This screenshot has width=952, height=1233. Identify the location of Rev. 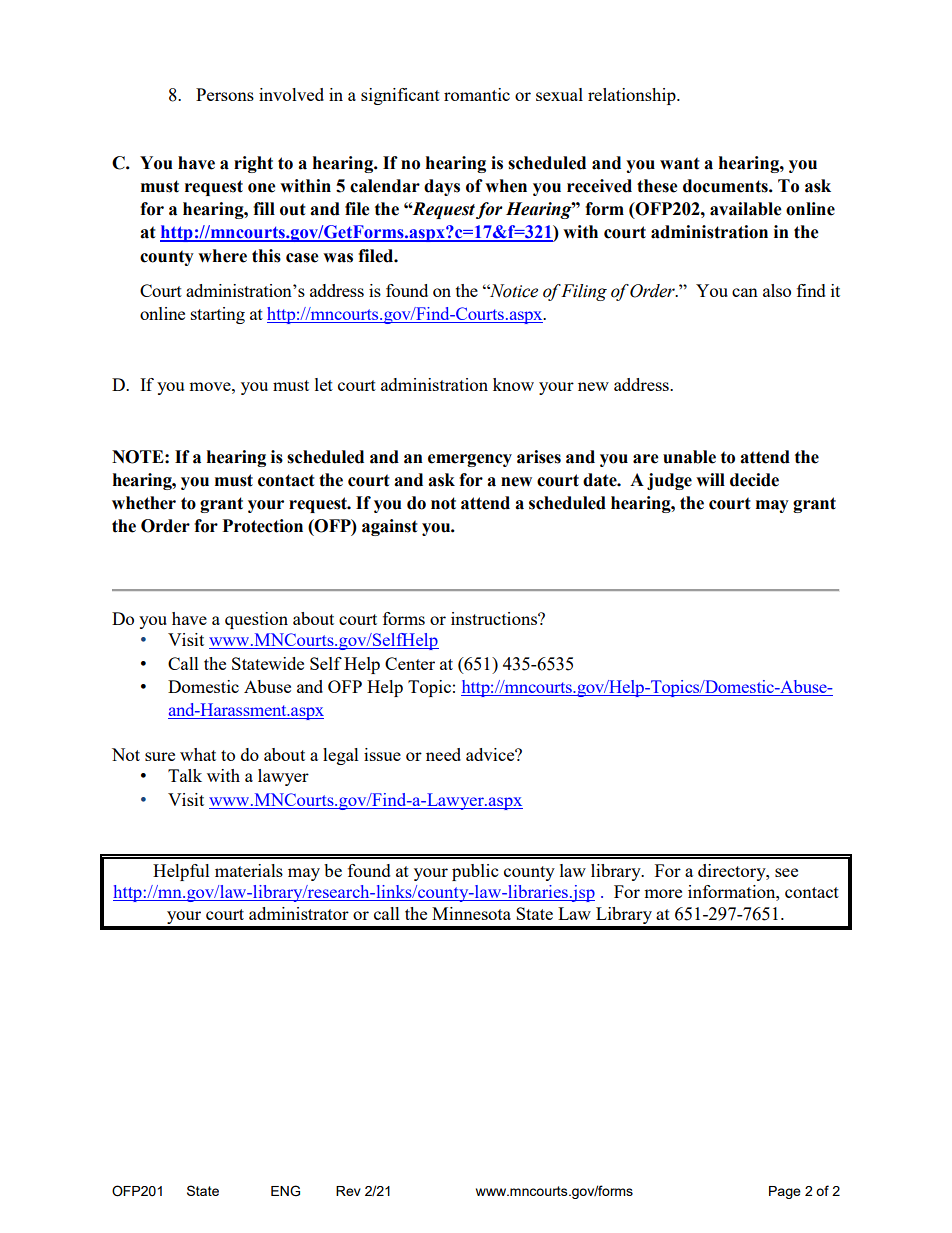
(348, 1191).
